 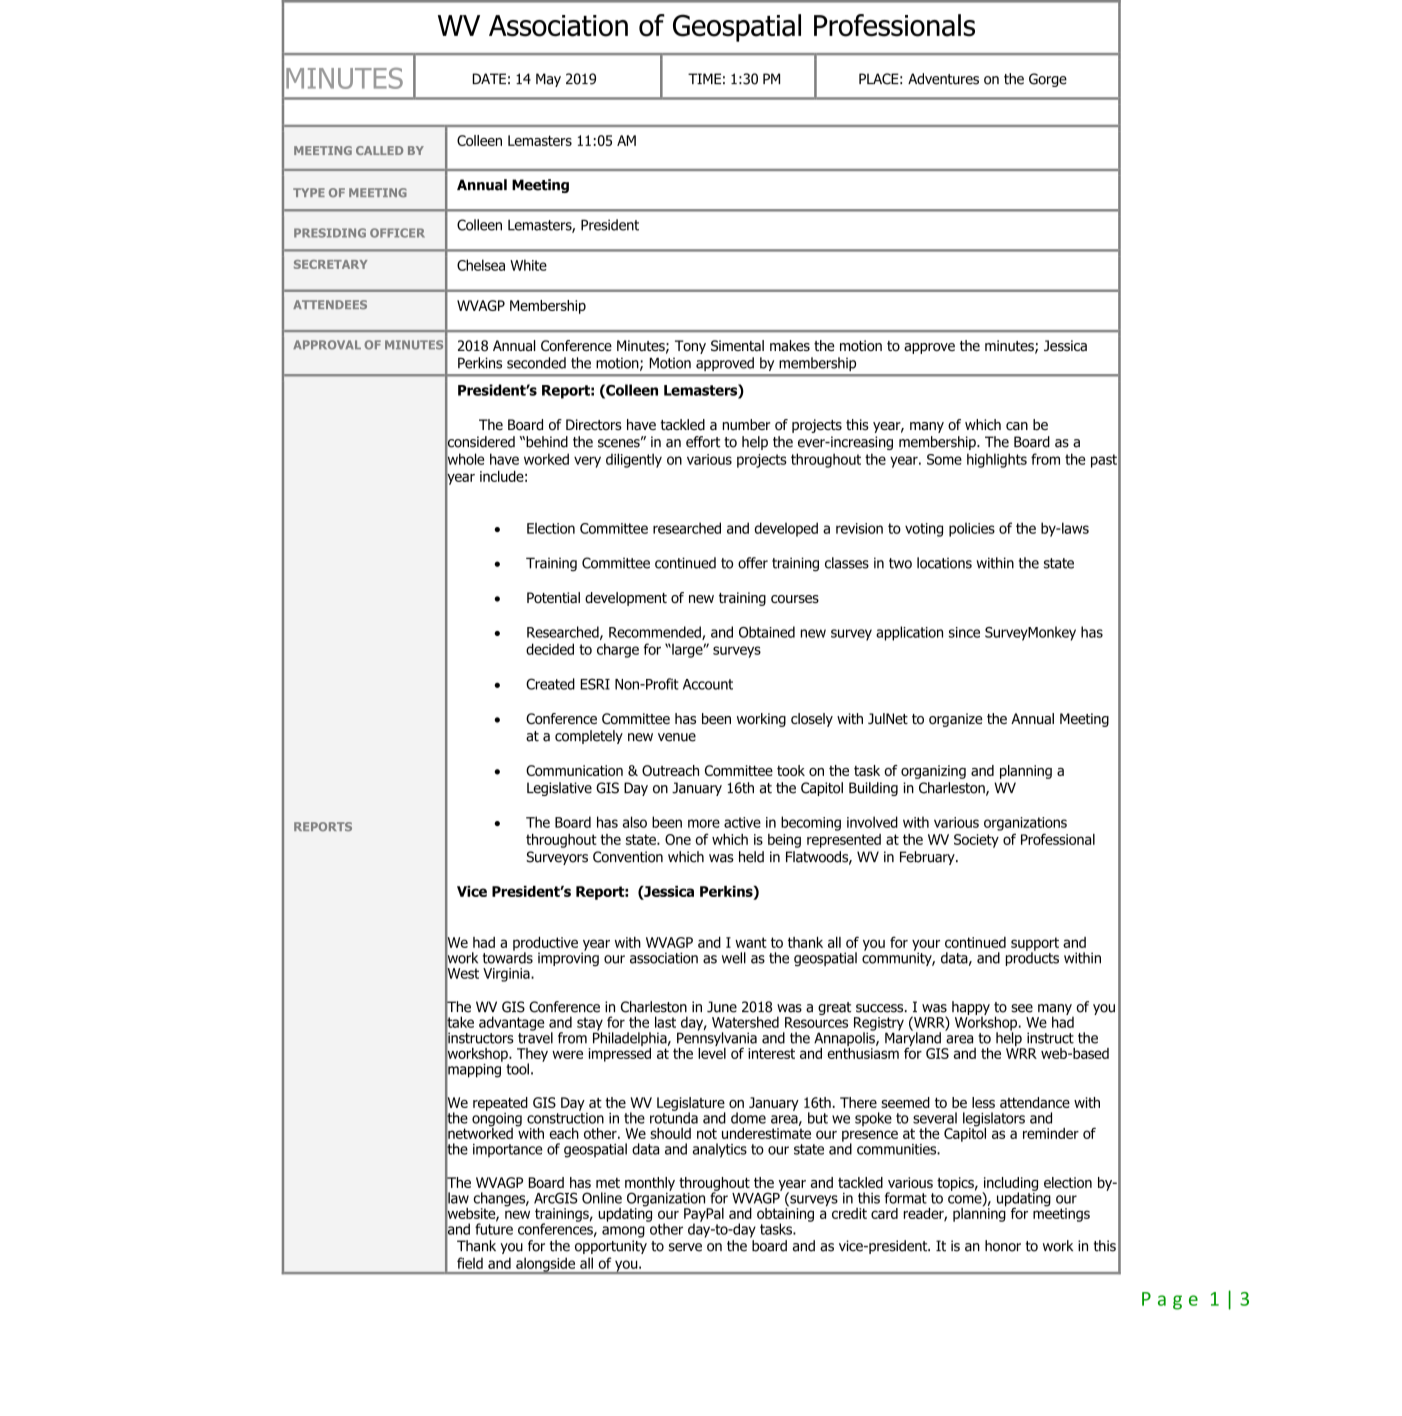 I want to click on Adventures, so click(x=943, y=79).
